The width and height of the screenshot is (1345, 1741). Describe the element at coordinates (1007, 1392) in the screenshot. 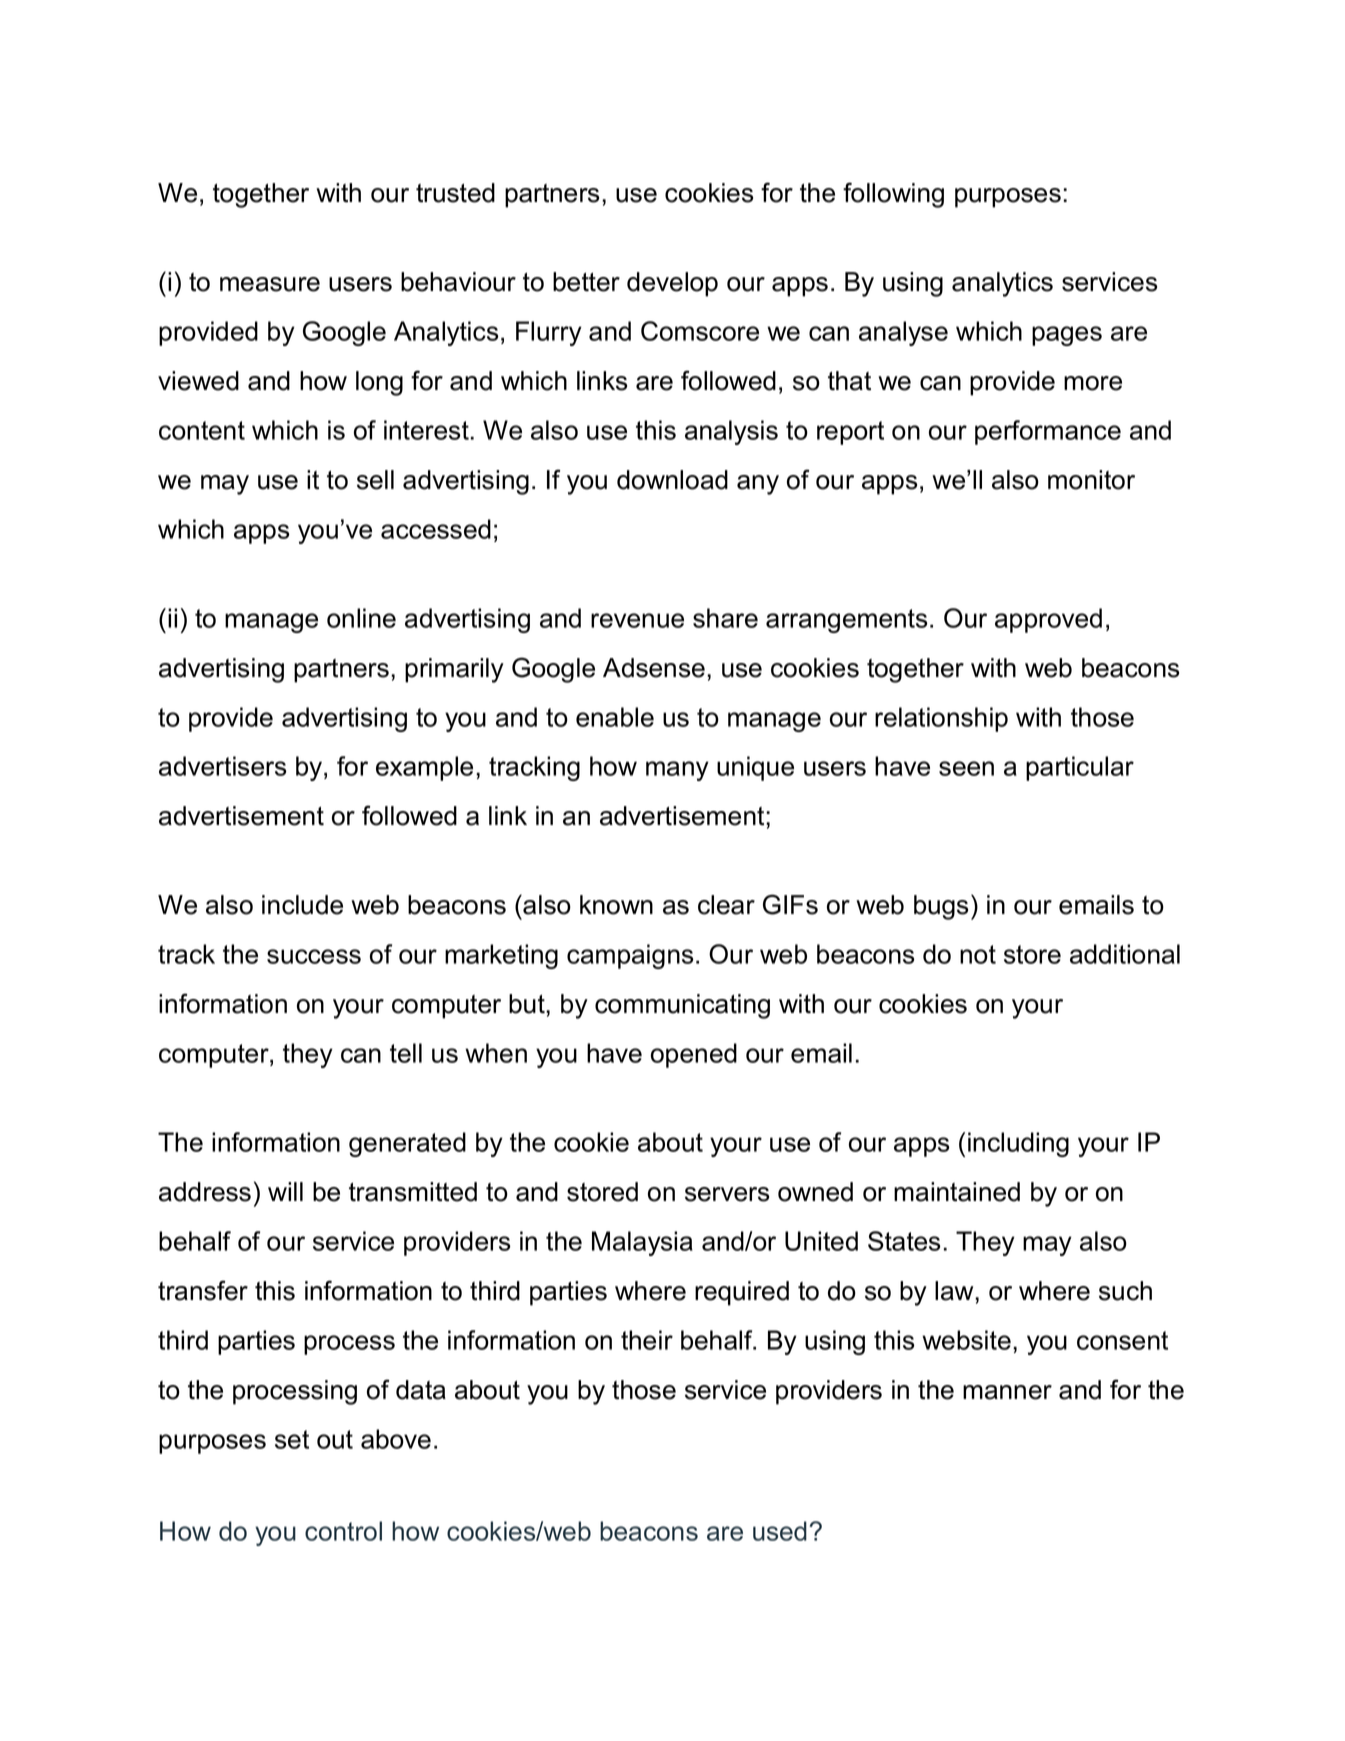

I see `manner` at that location.
